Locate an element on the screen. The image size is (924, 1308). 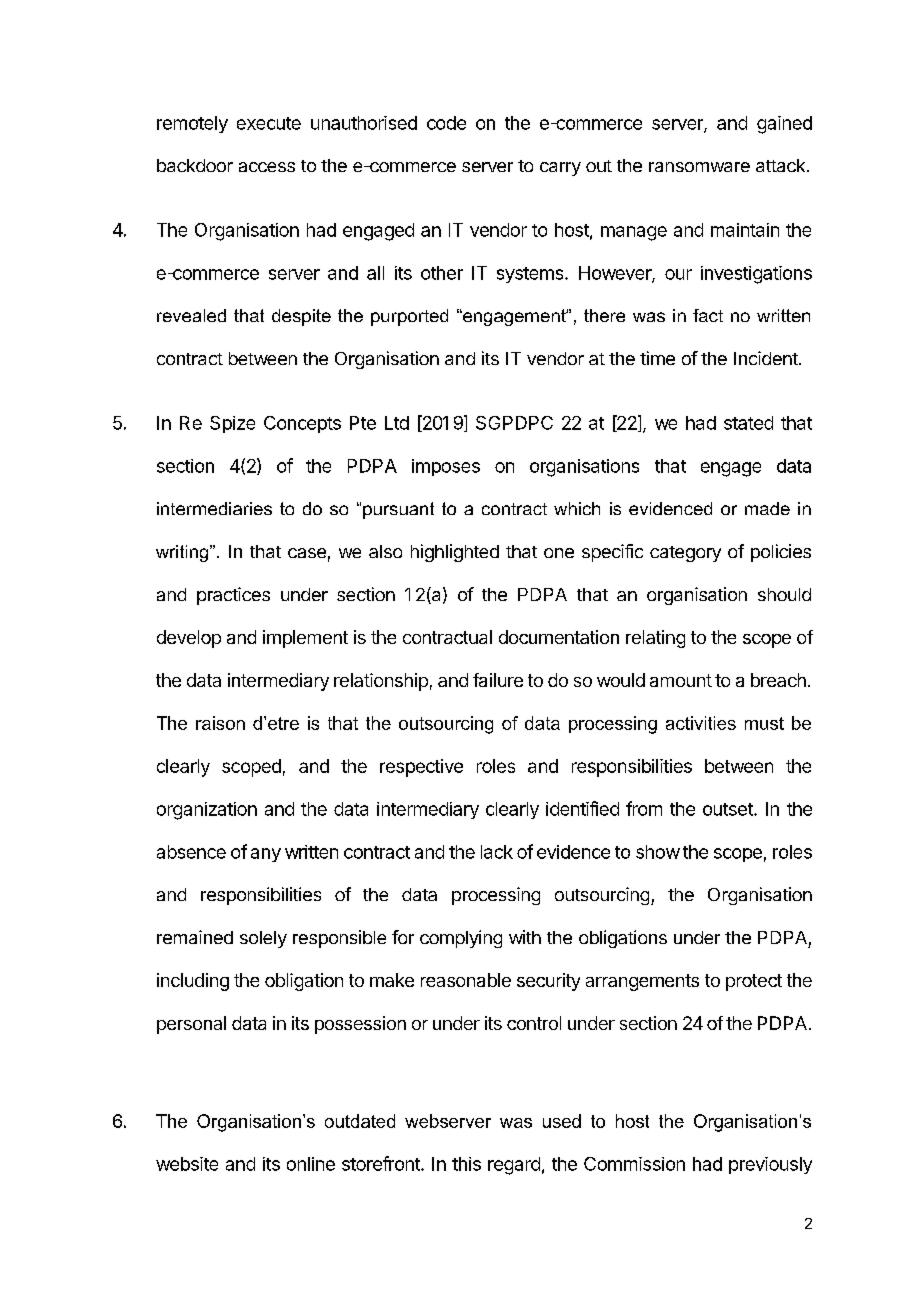
imposes is located at coordinates (446, 467).
